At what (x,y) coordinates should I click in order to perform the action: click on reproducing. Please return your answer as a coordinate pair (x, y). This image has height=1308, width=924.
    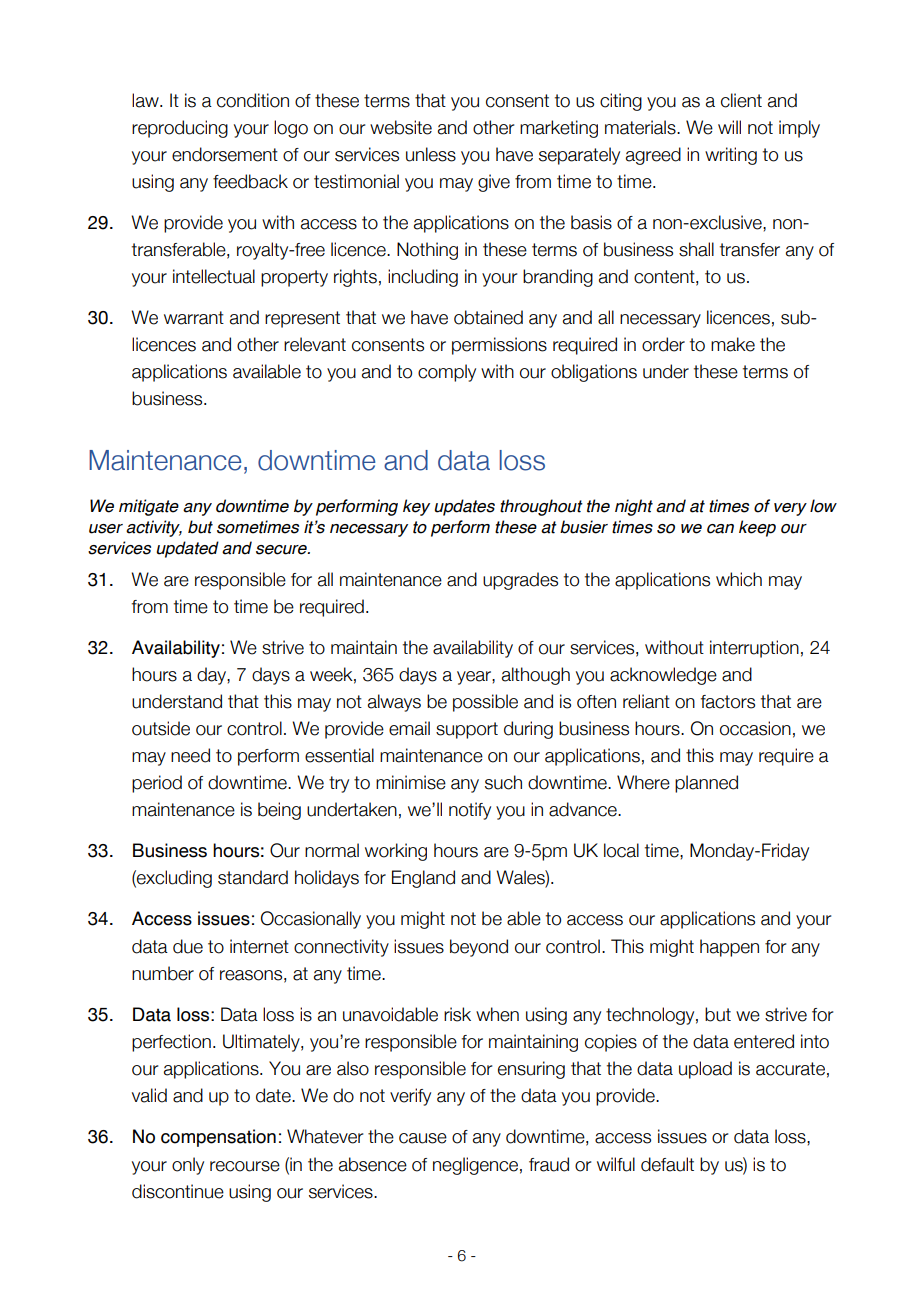
    Looking at the image, I should click on (180, 129).
